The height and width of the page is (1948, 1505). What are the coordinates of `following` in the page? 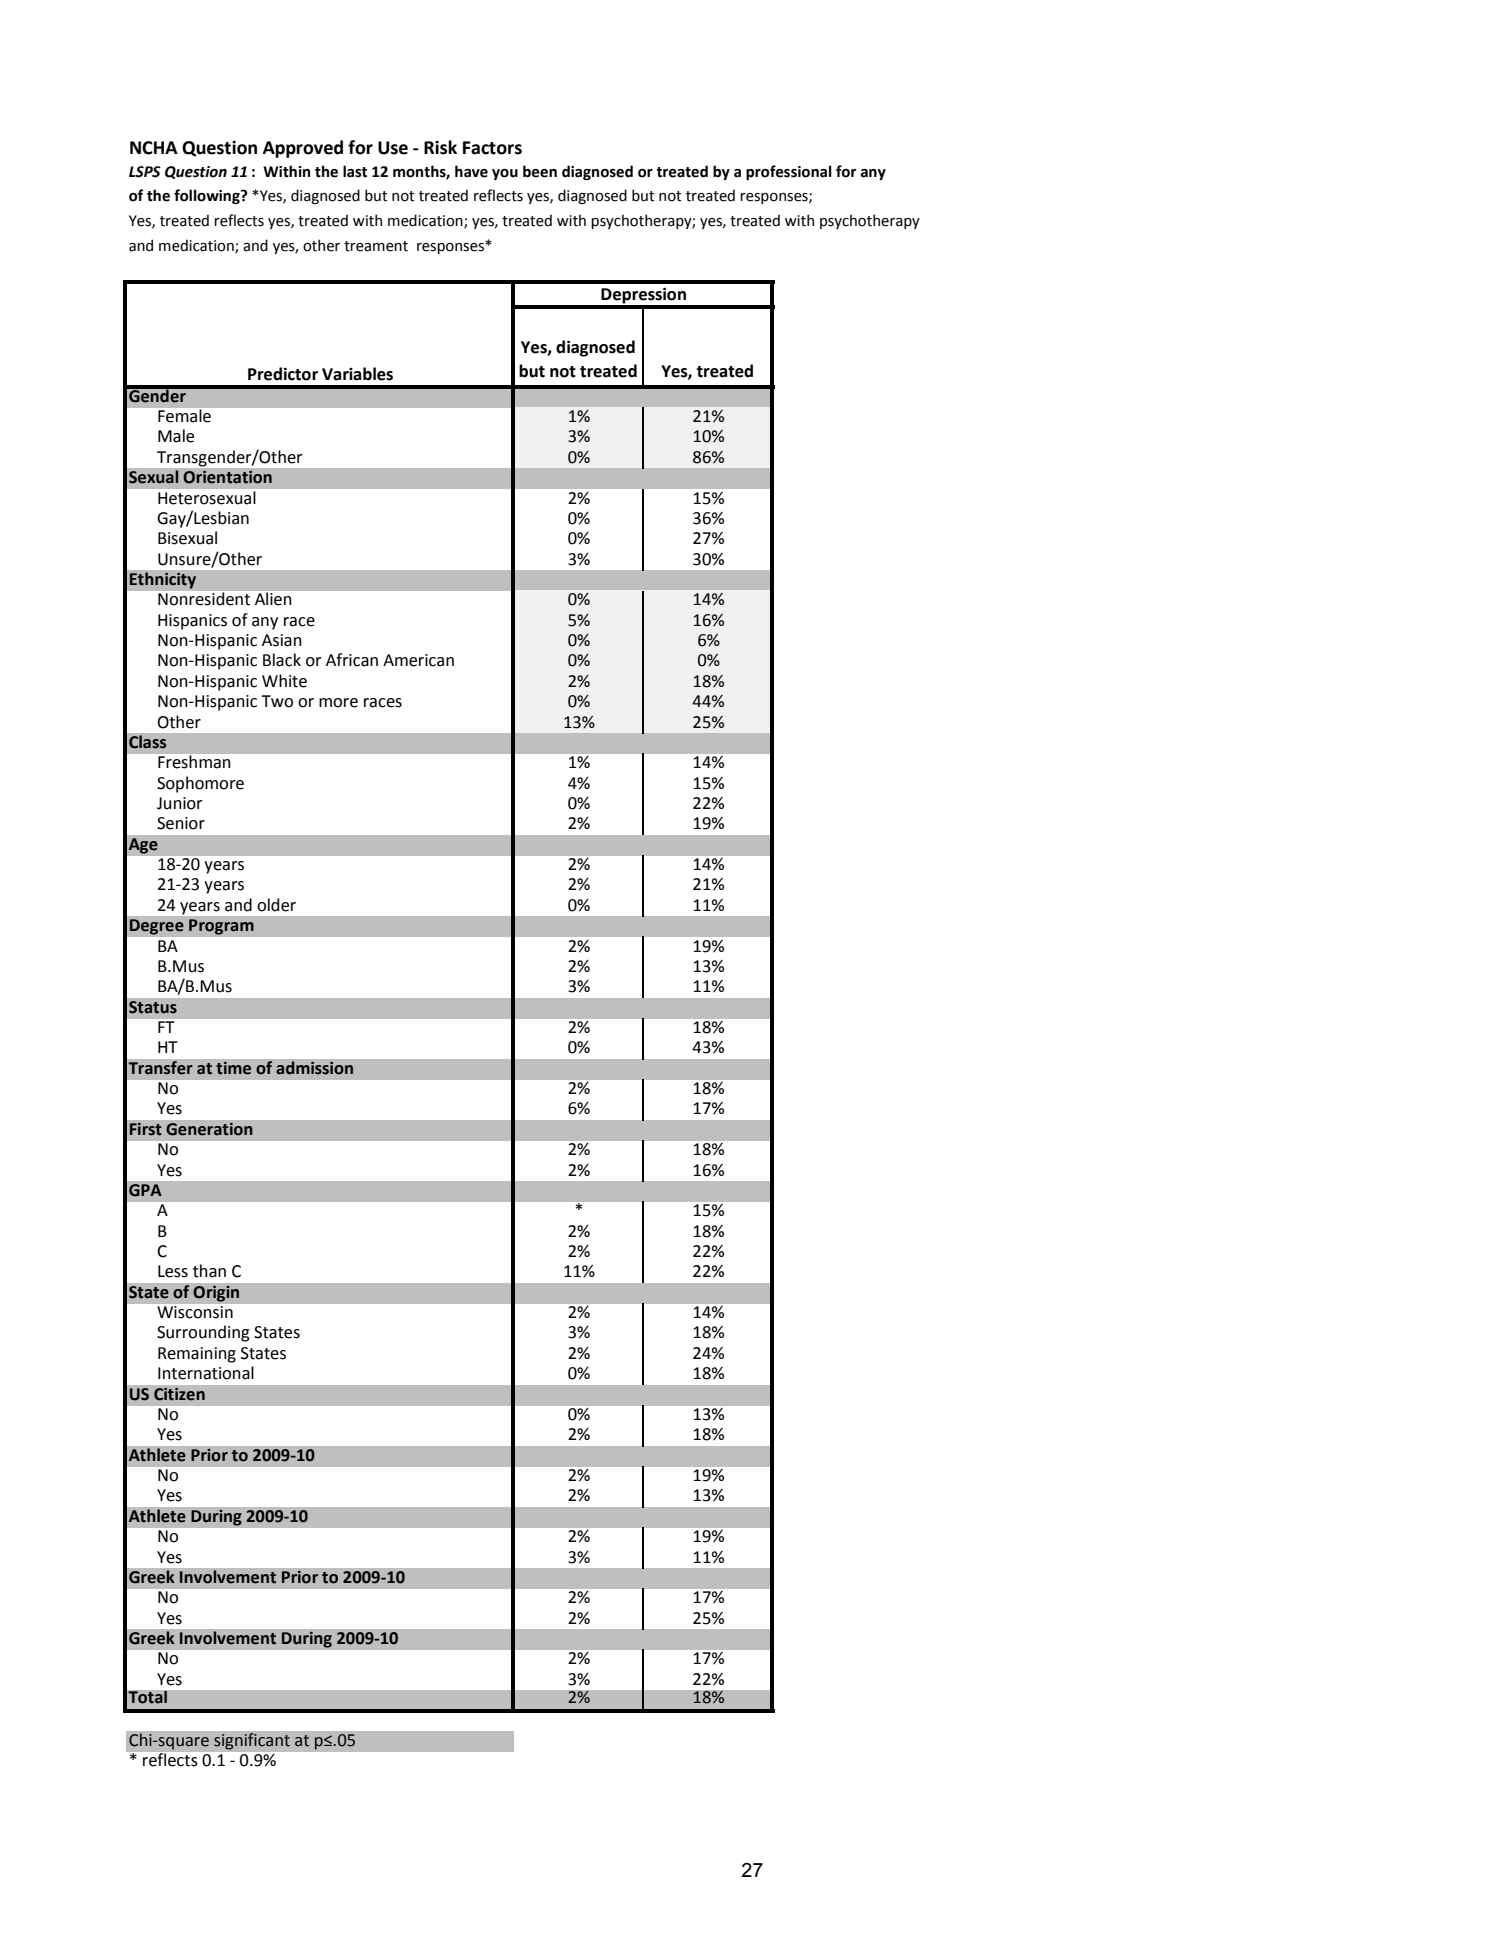 It's located at (208, 196).
